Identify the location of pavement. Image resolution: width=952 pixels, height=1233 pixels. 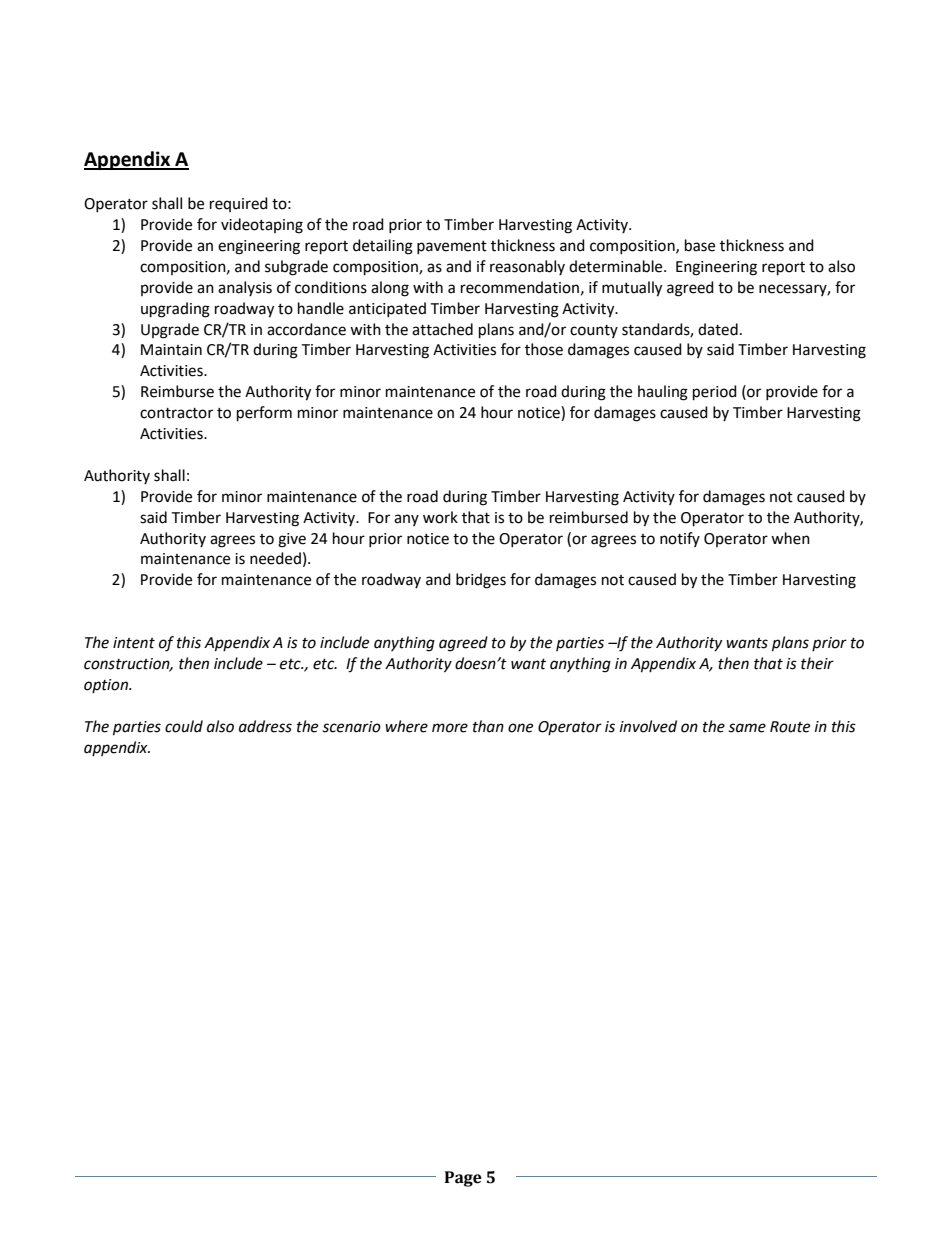
(452, 247).
